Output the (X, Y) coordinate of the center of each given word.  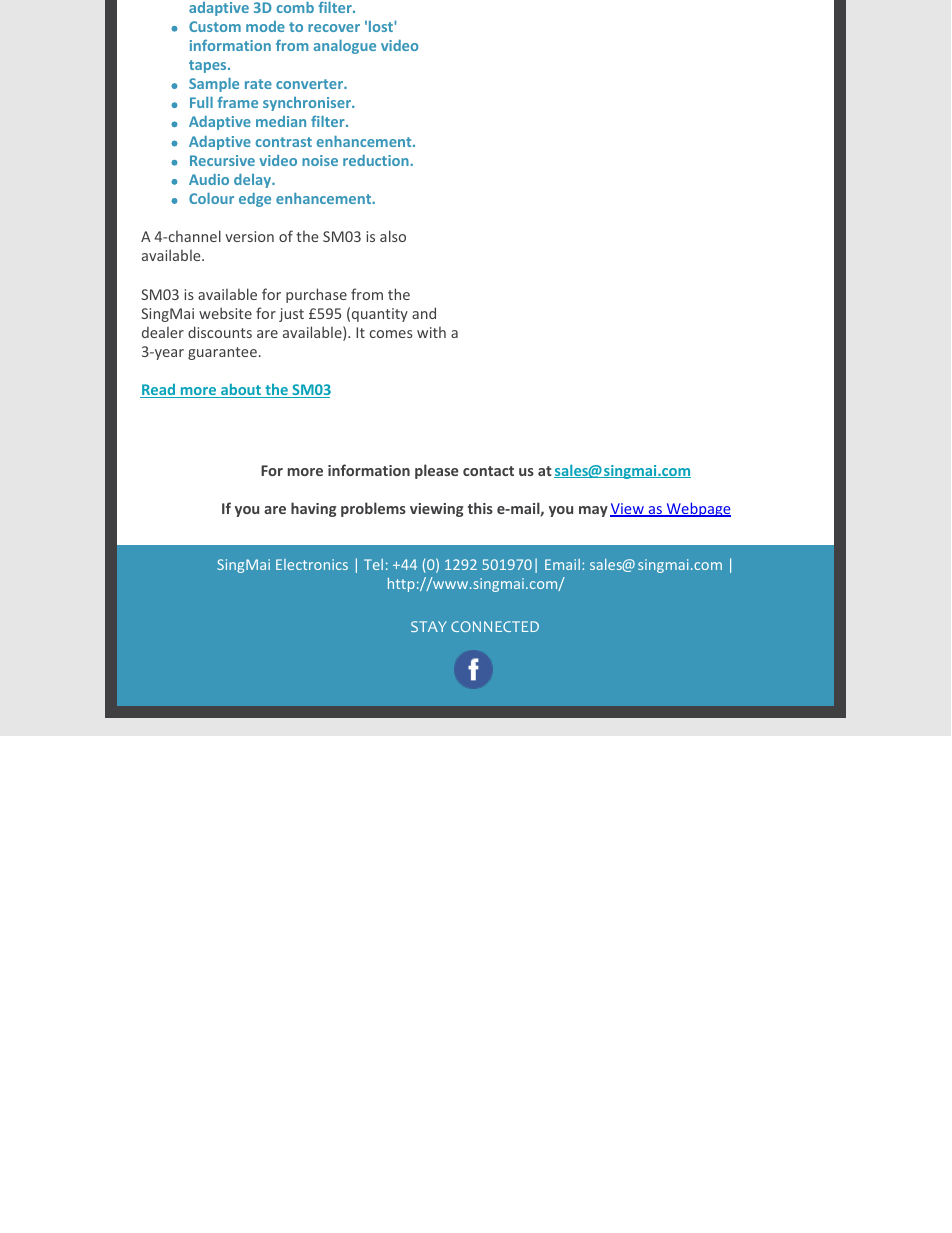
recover (334, 28)
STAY (429, 626)
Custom (215, 26)
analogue (345, 47)
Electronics (312, 564)
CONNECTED (495, 626)
